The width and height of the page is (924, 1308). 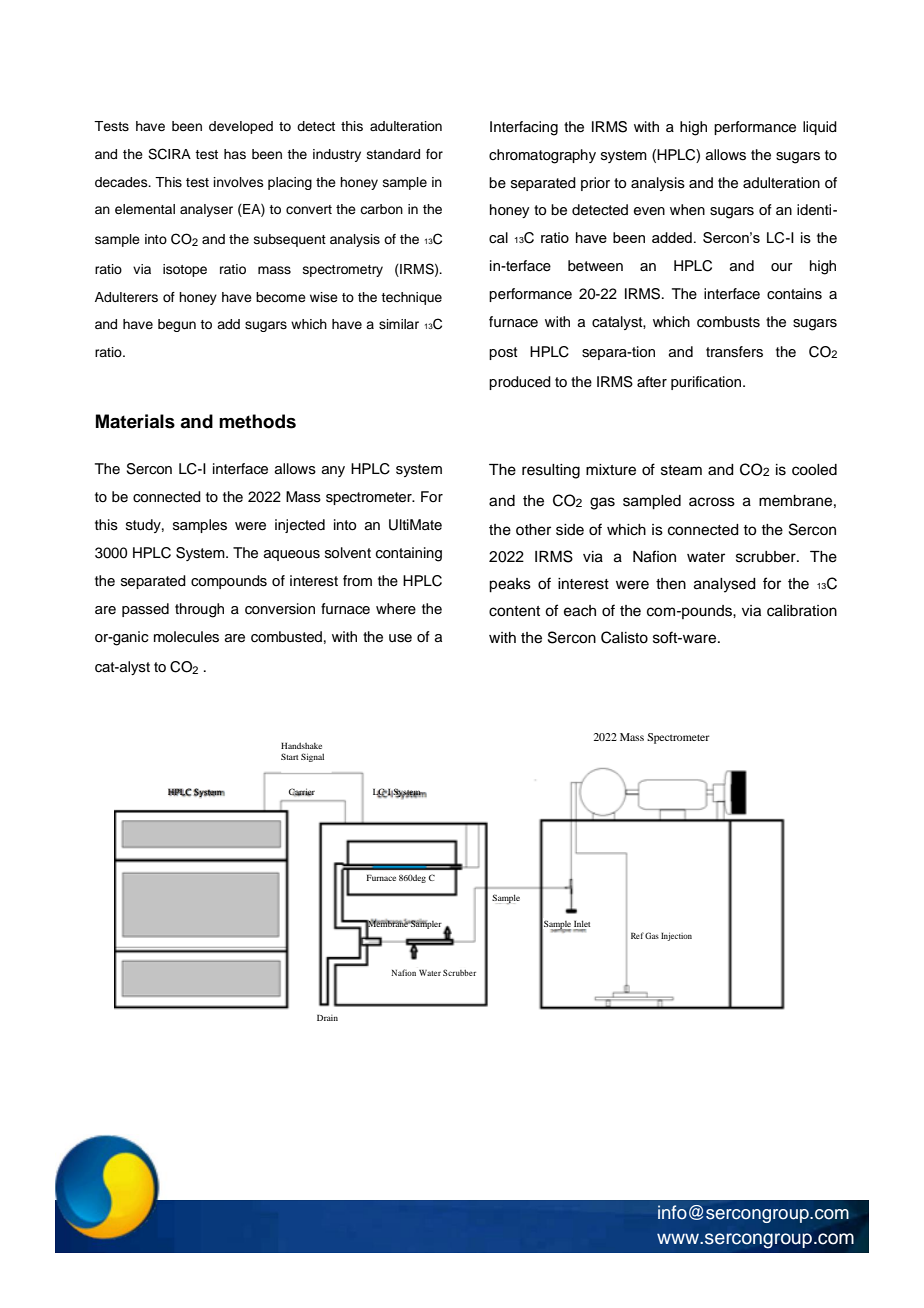 What do you see at coordinates (820, 128) in the page?
I see `liquid` at bounding box center [820, 128].
